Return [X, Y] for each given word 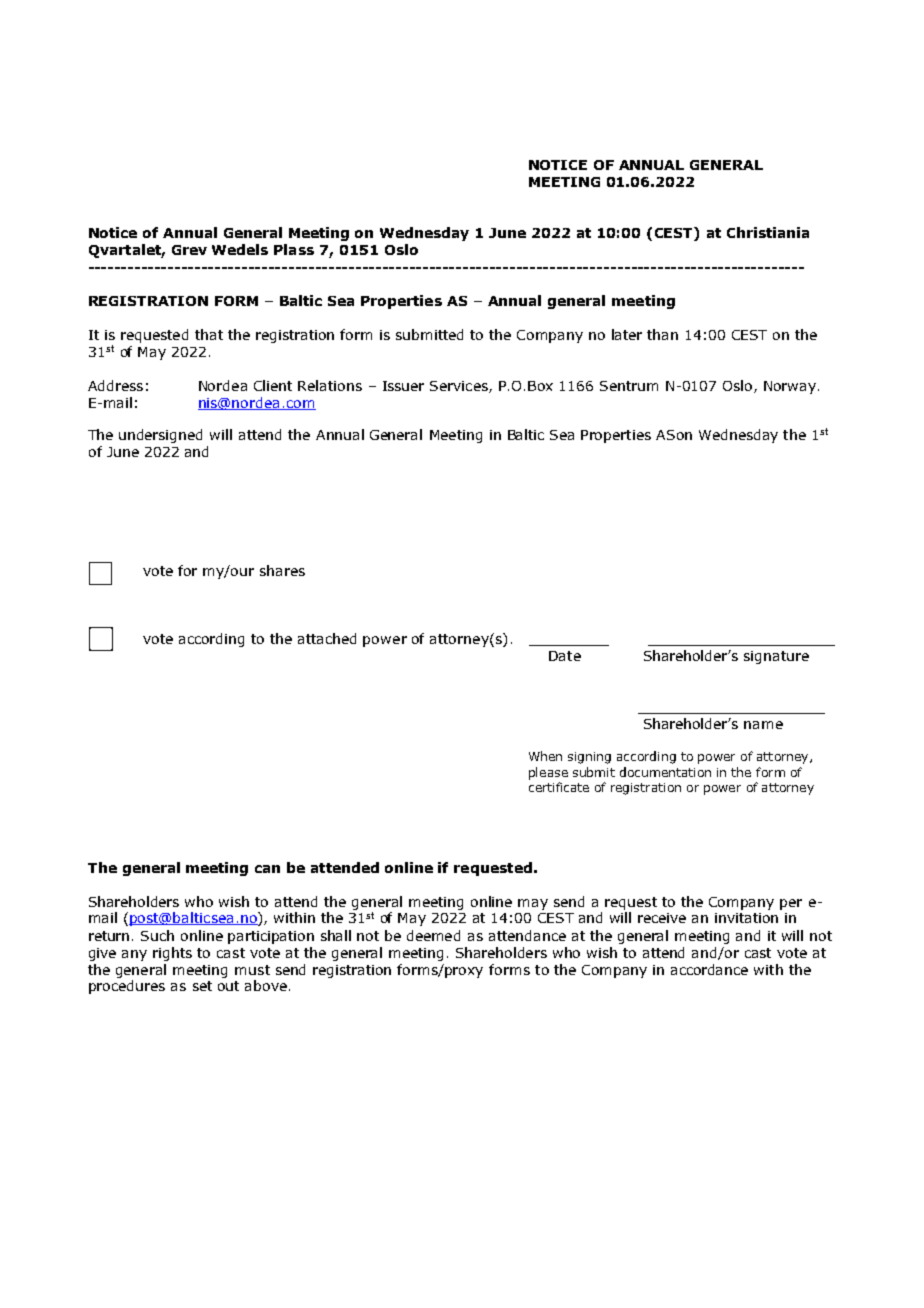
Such [157, 935]
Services [460, 387]
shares [282, 570]
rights [172, 954]
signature [776, 657]
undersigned [160, 436]
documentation [665, 772]
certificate [559, 787]
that [209, 334]
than [662, 334]
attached [327, 638]
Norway [790, 387]
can [267, 869]
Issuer [403, 386]
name [763, 725]
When [545, 756]
